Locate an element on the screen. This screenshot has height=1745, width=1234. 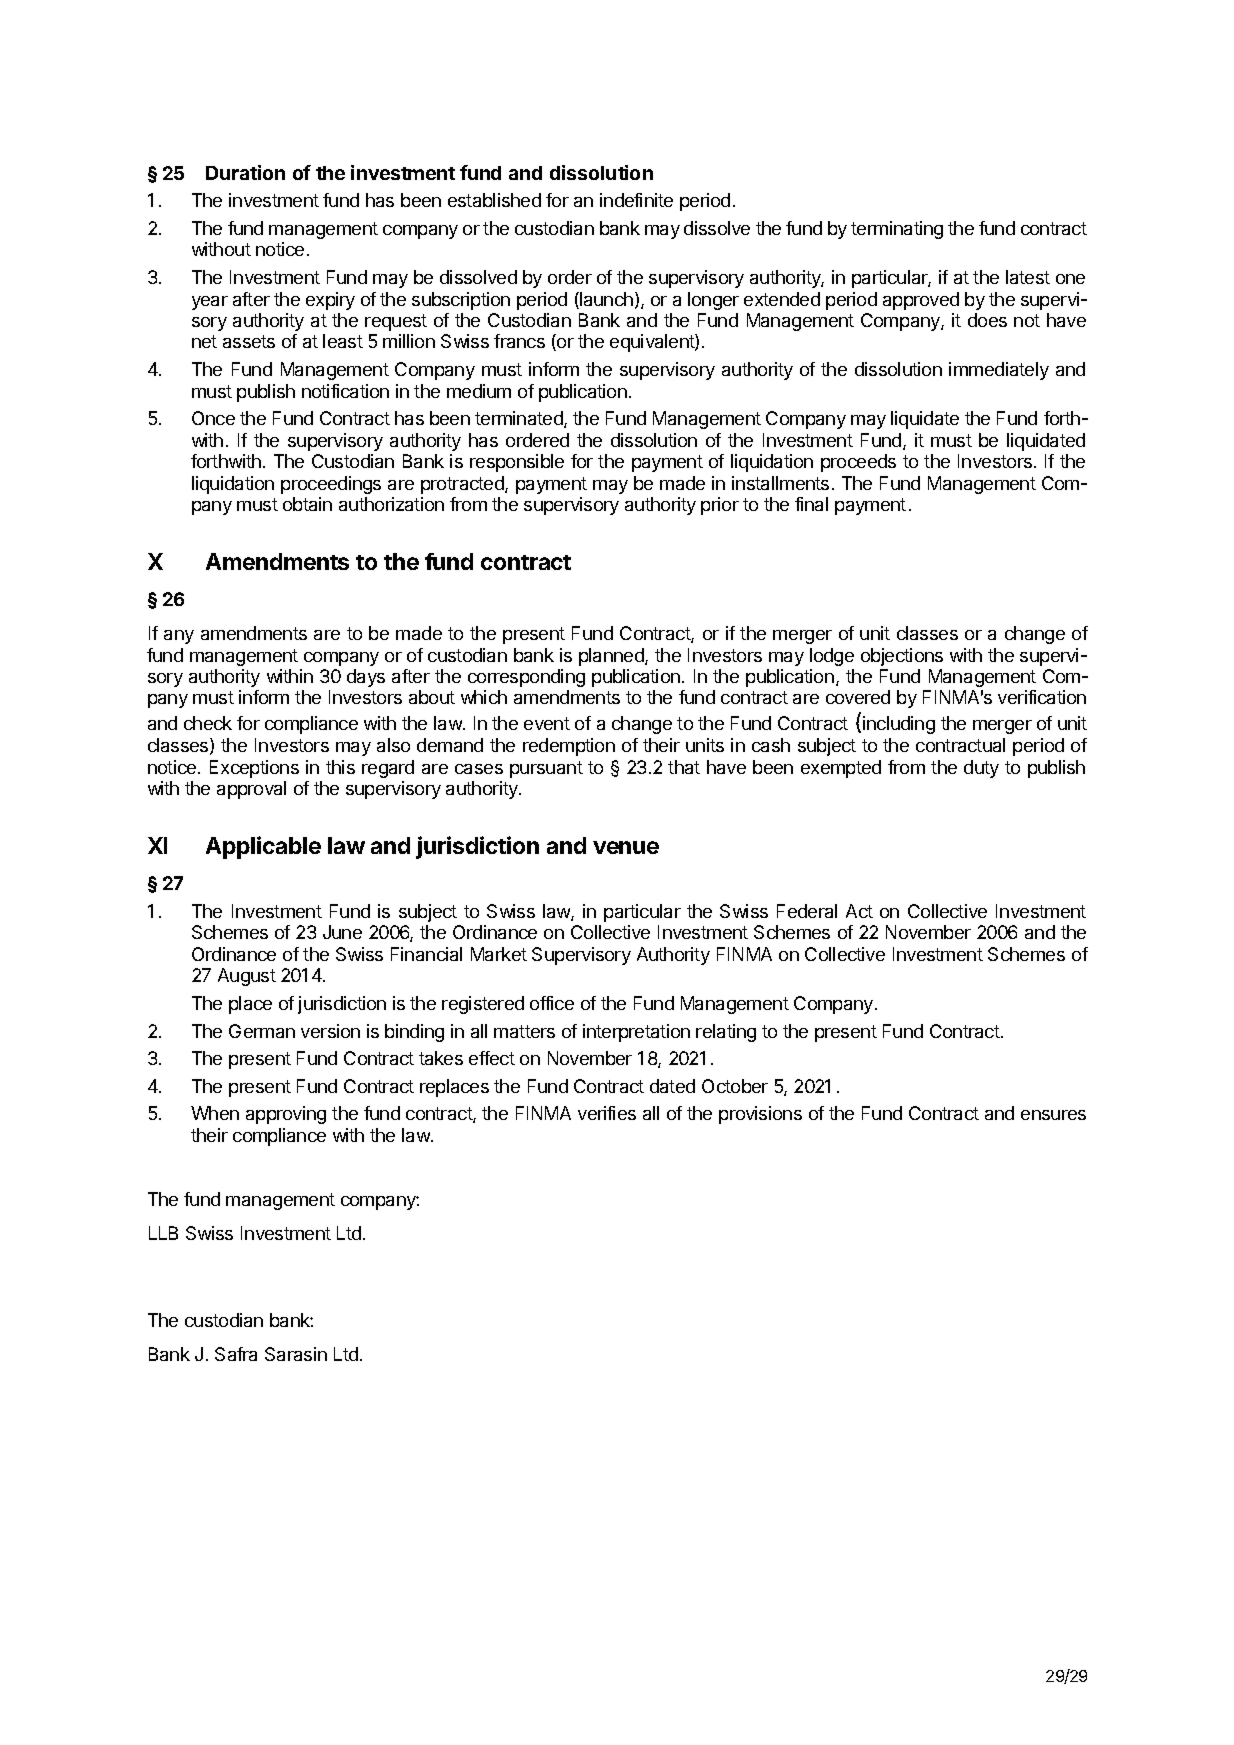
terminating is located at coordinates (897, 230).
